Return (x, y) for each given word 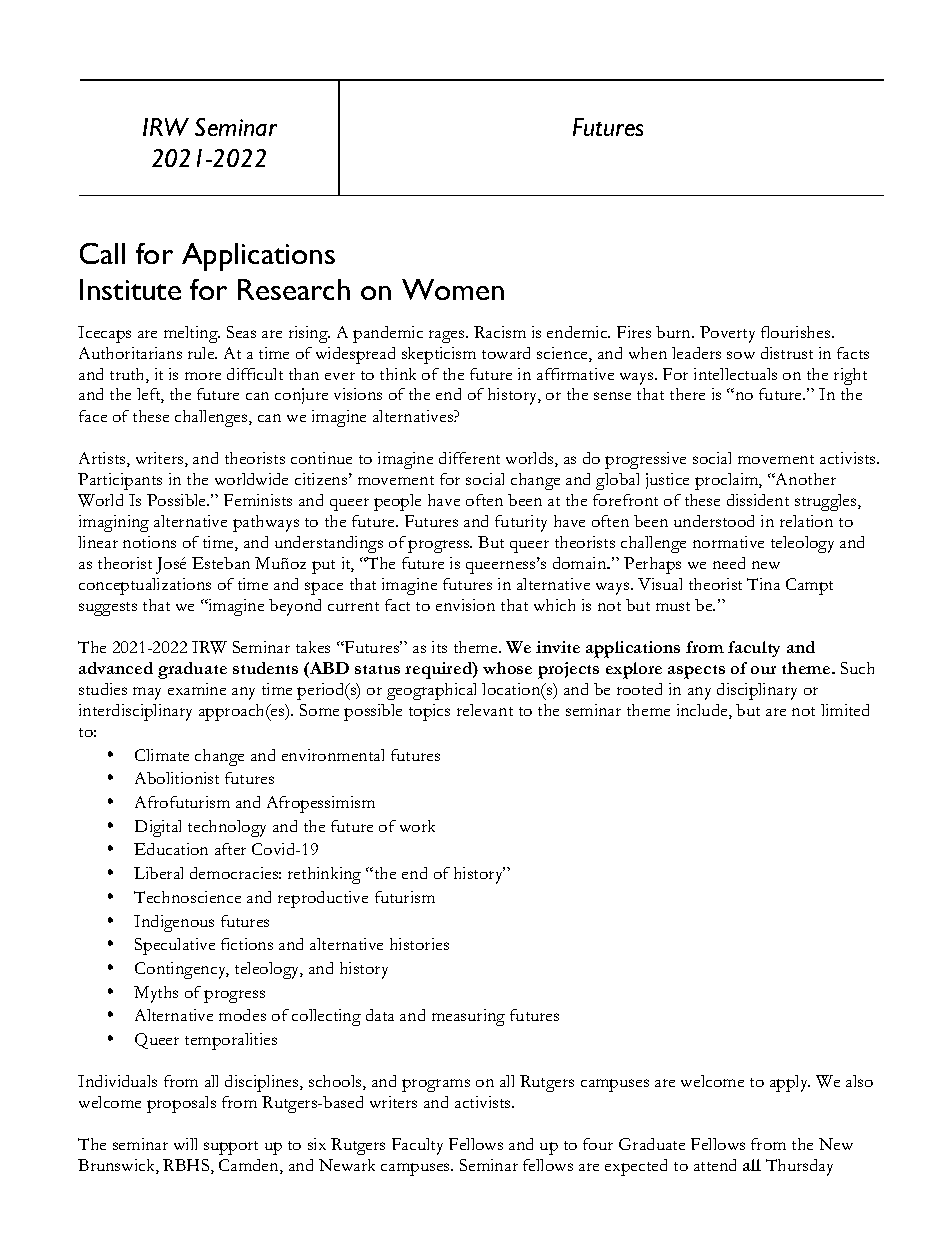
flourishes (797, 332)
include (703, 711)
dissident (758, 500)
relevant (485, 710)
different (469, 458)
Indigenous (174, 923)
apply (790, 1083)
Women (453, 289)
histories (419, 944)
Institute (130, 289)
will (185, 1144)
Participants (120, 481)
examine (197, 689)
